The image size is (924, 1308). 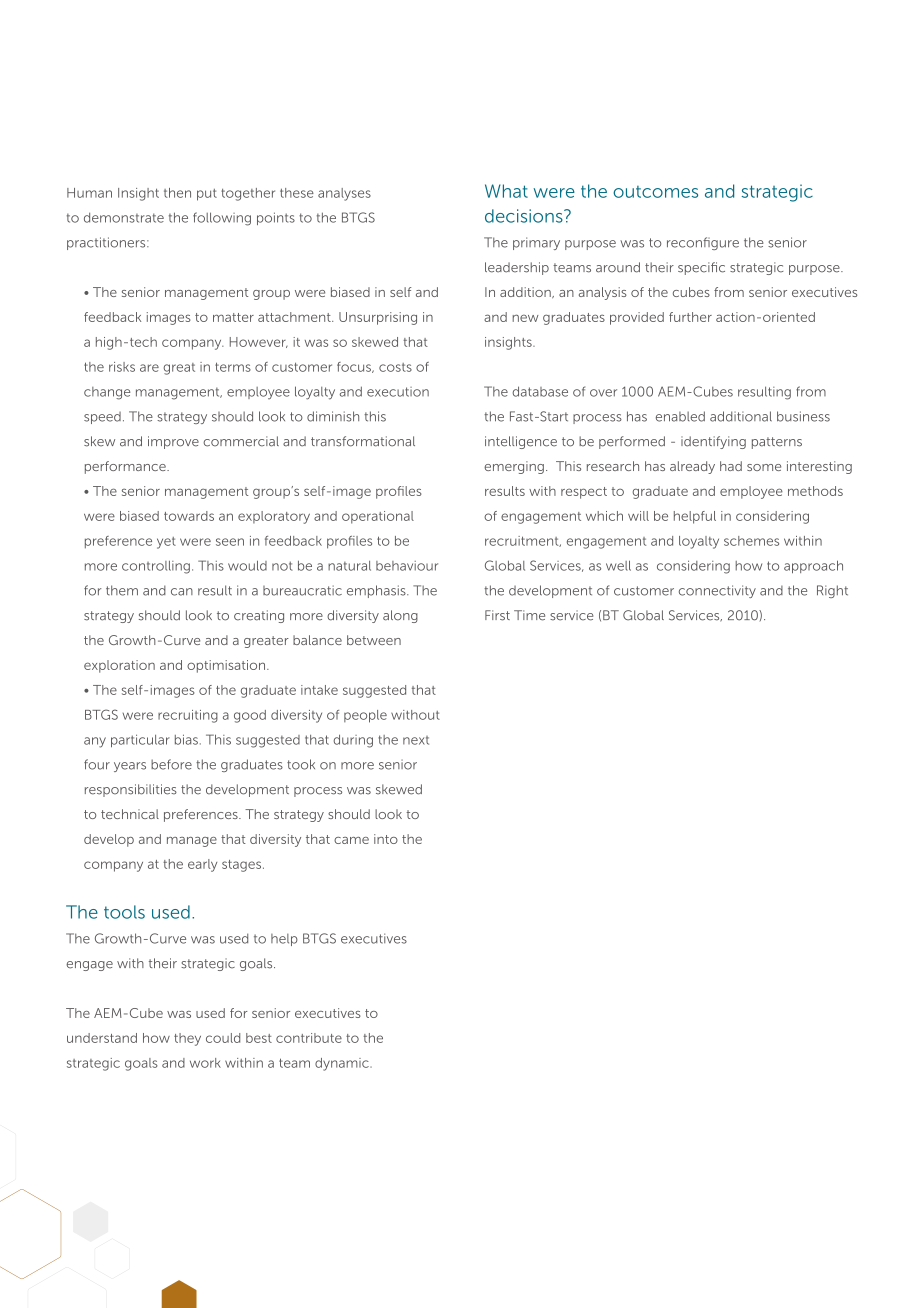 What do you see at coordinates (703, 243) in the page?
I see `reconfigure` at bounding box center [703, 243].
